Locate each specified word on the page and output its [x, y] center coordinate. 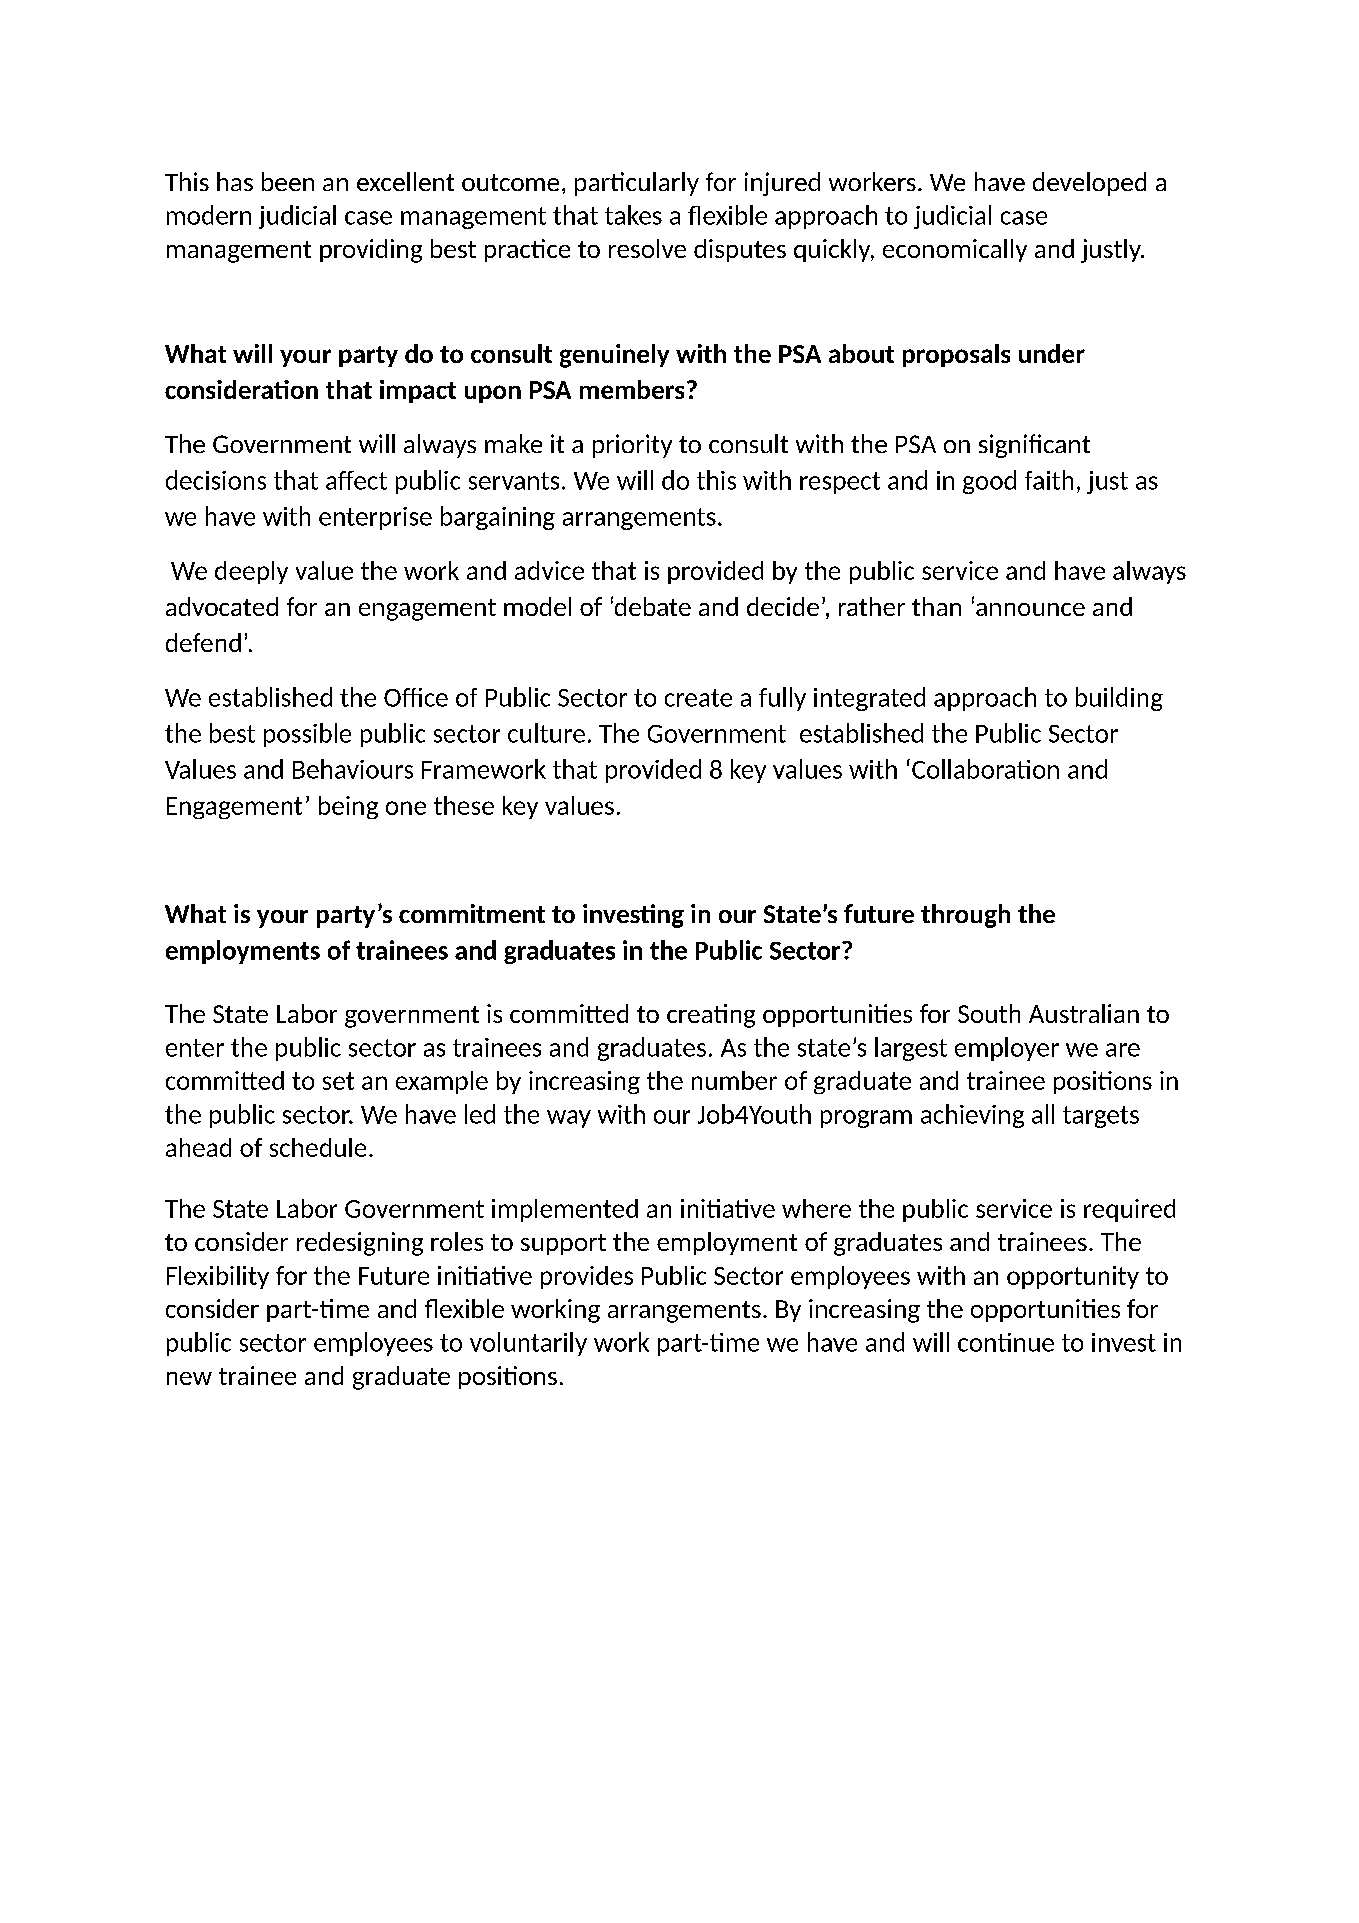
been [288, 181]
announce [1030, 609]
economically [955, 250]
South [989, 1013]
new [189, 1378]
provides [587, 1277]
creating [711, 1016]
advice [549, 570]
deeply [251, 572]
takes [633, 215]
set [338, 1081]
